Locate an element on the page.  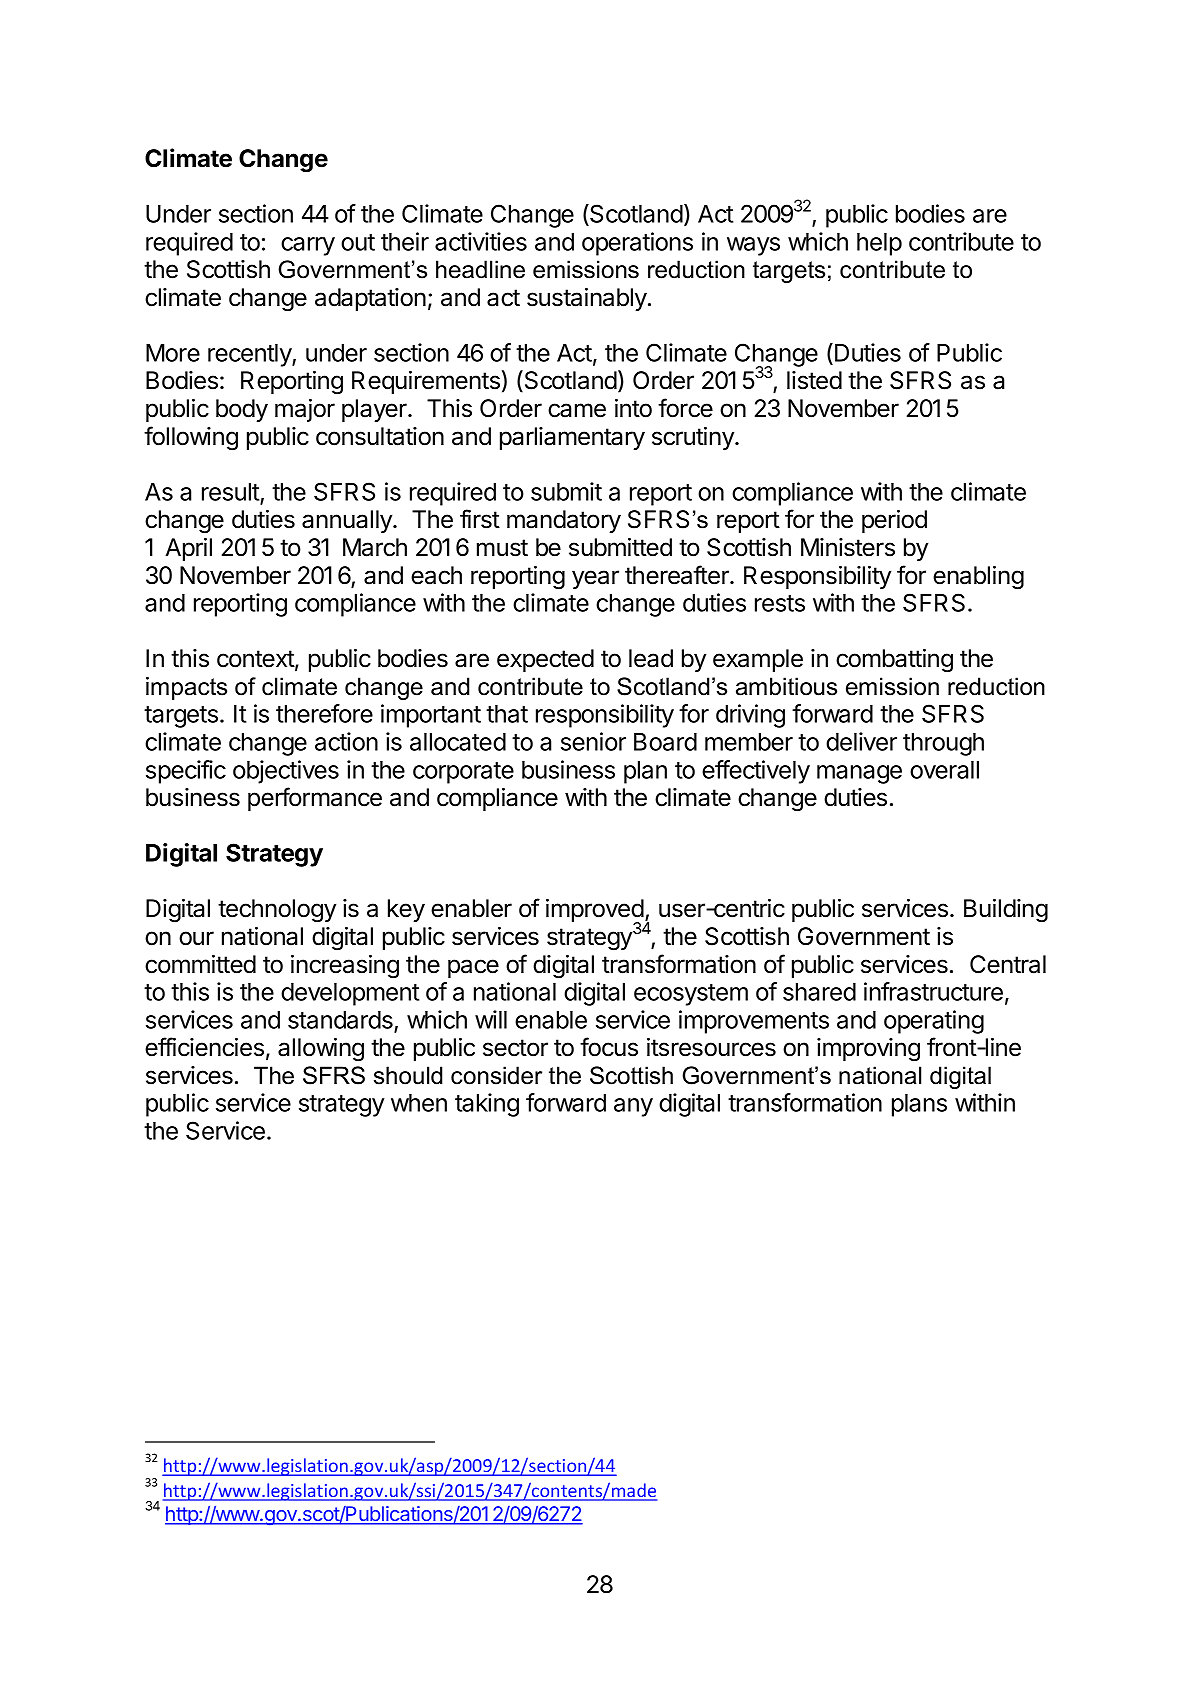
help is located at coordinates (879, 244).
